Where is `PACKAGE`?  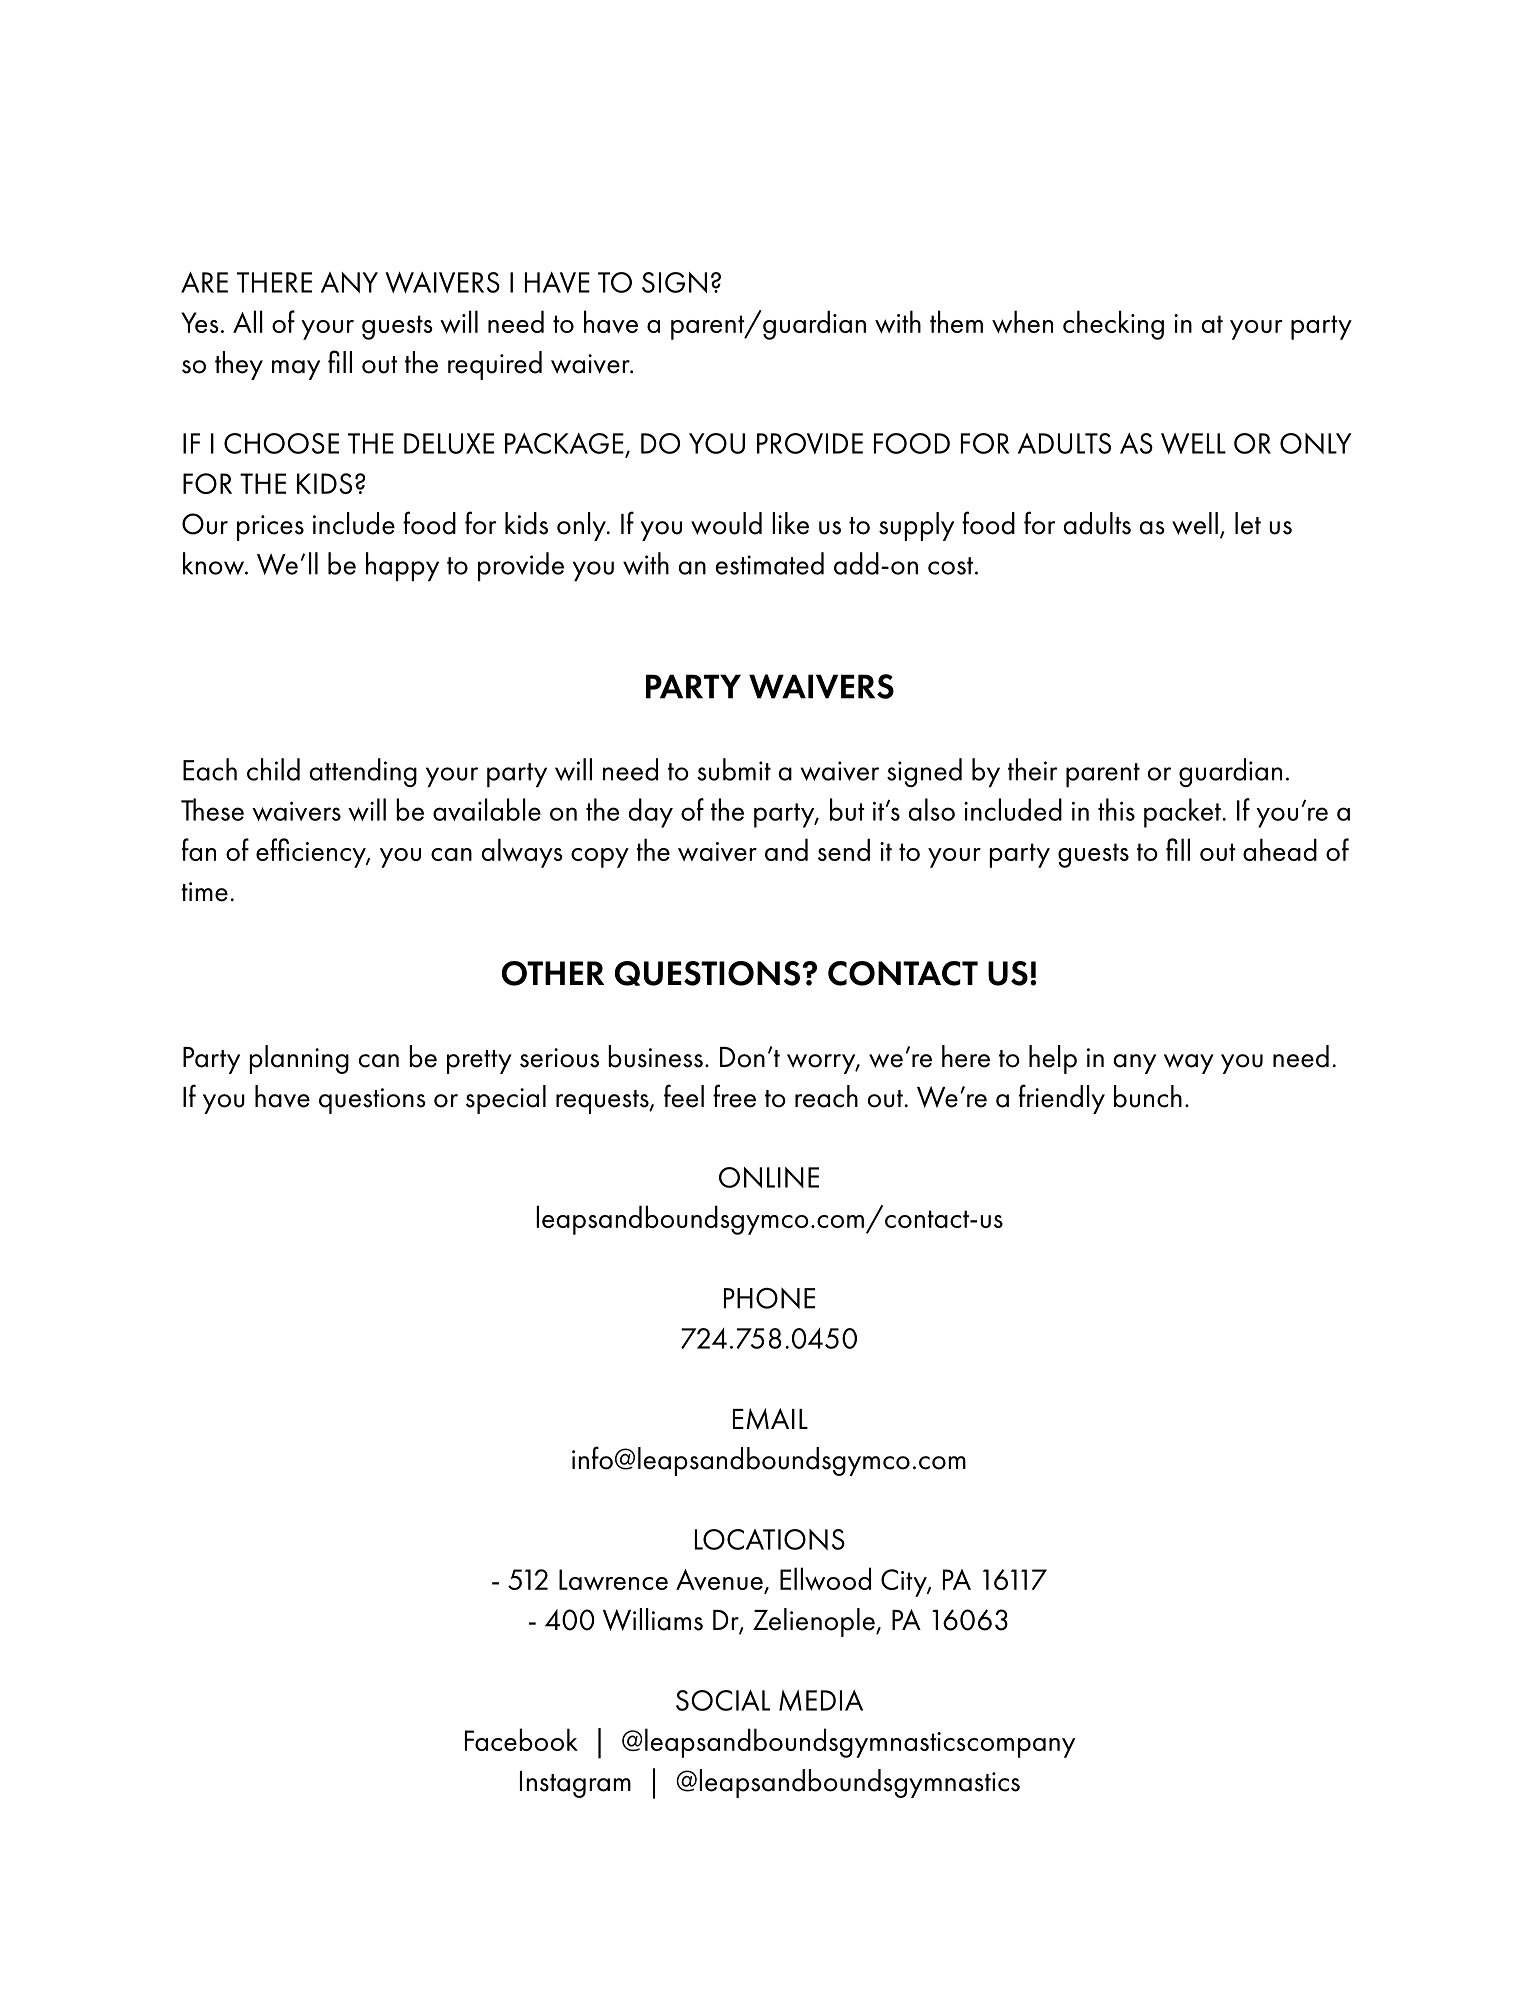
PACKAGE is located at coordinates (564, 443).
